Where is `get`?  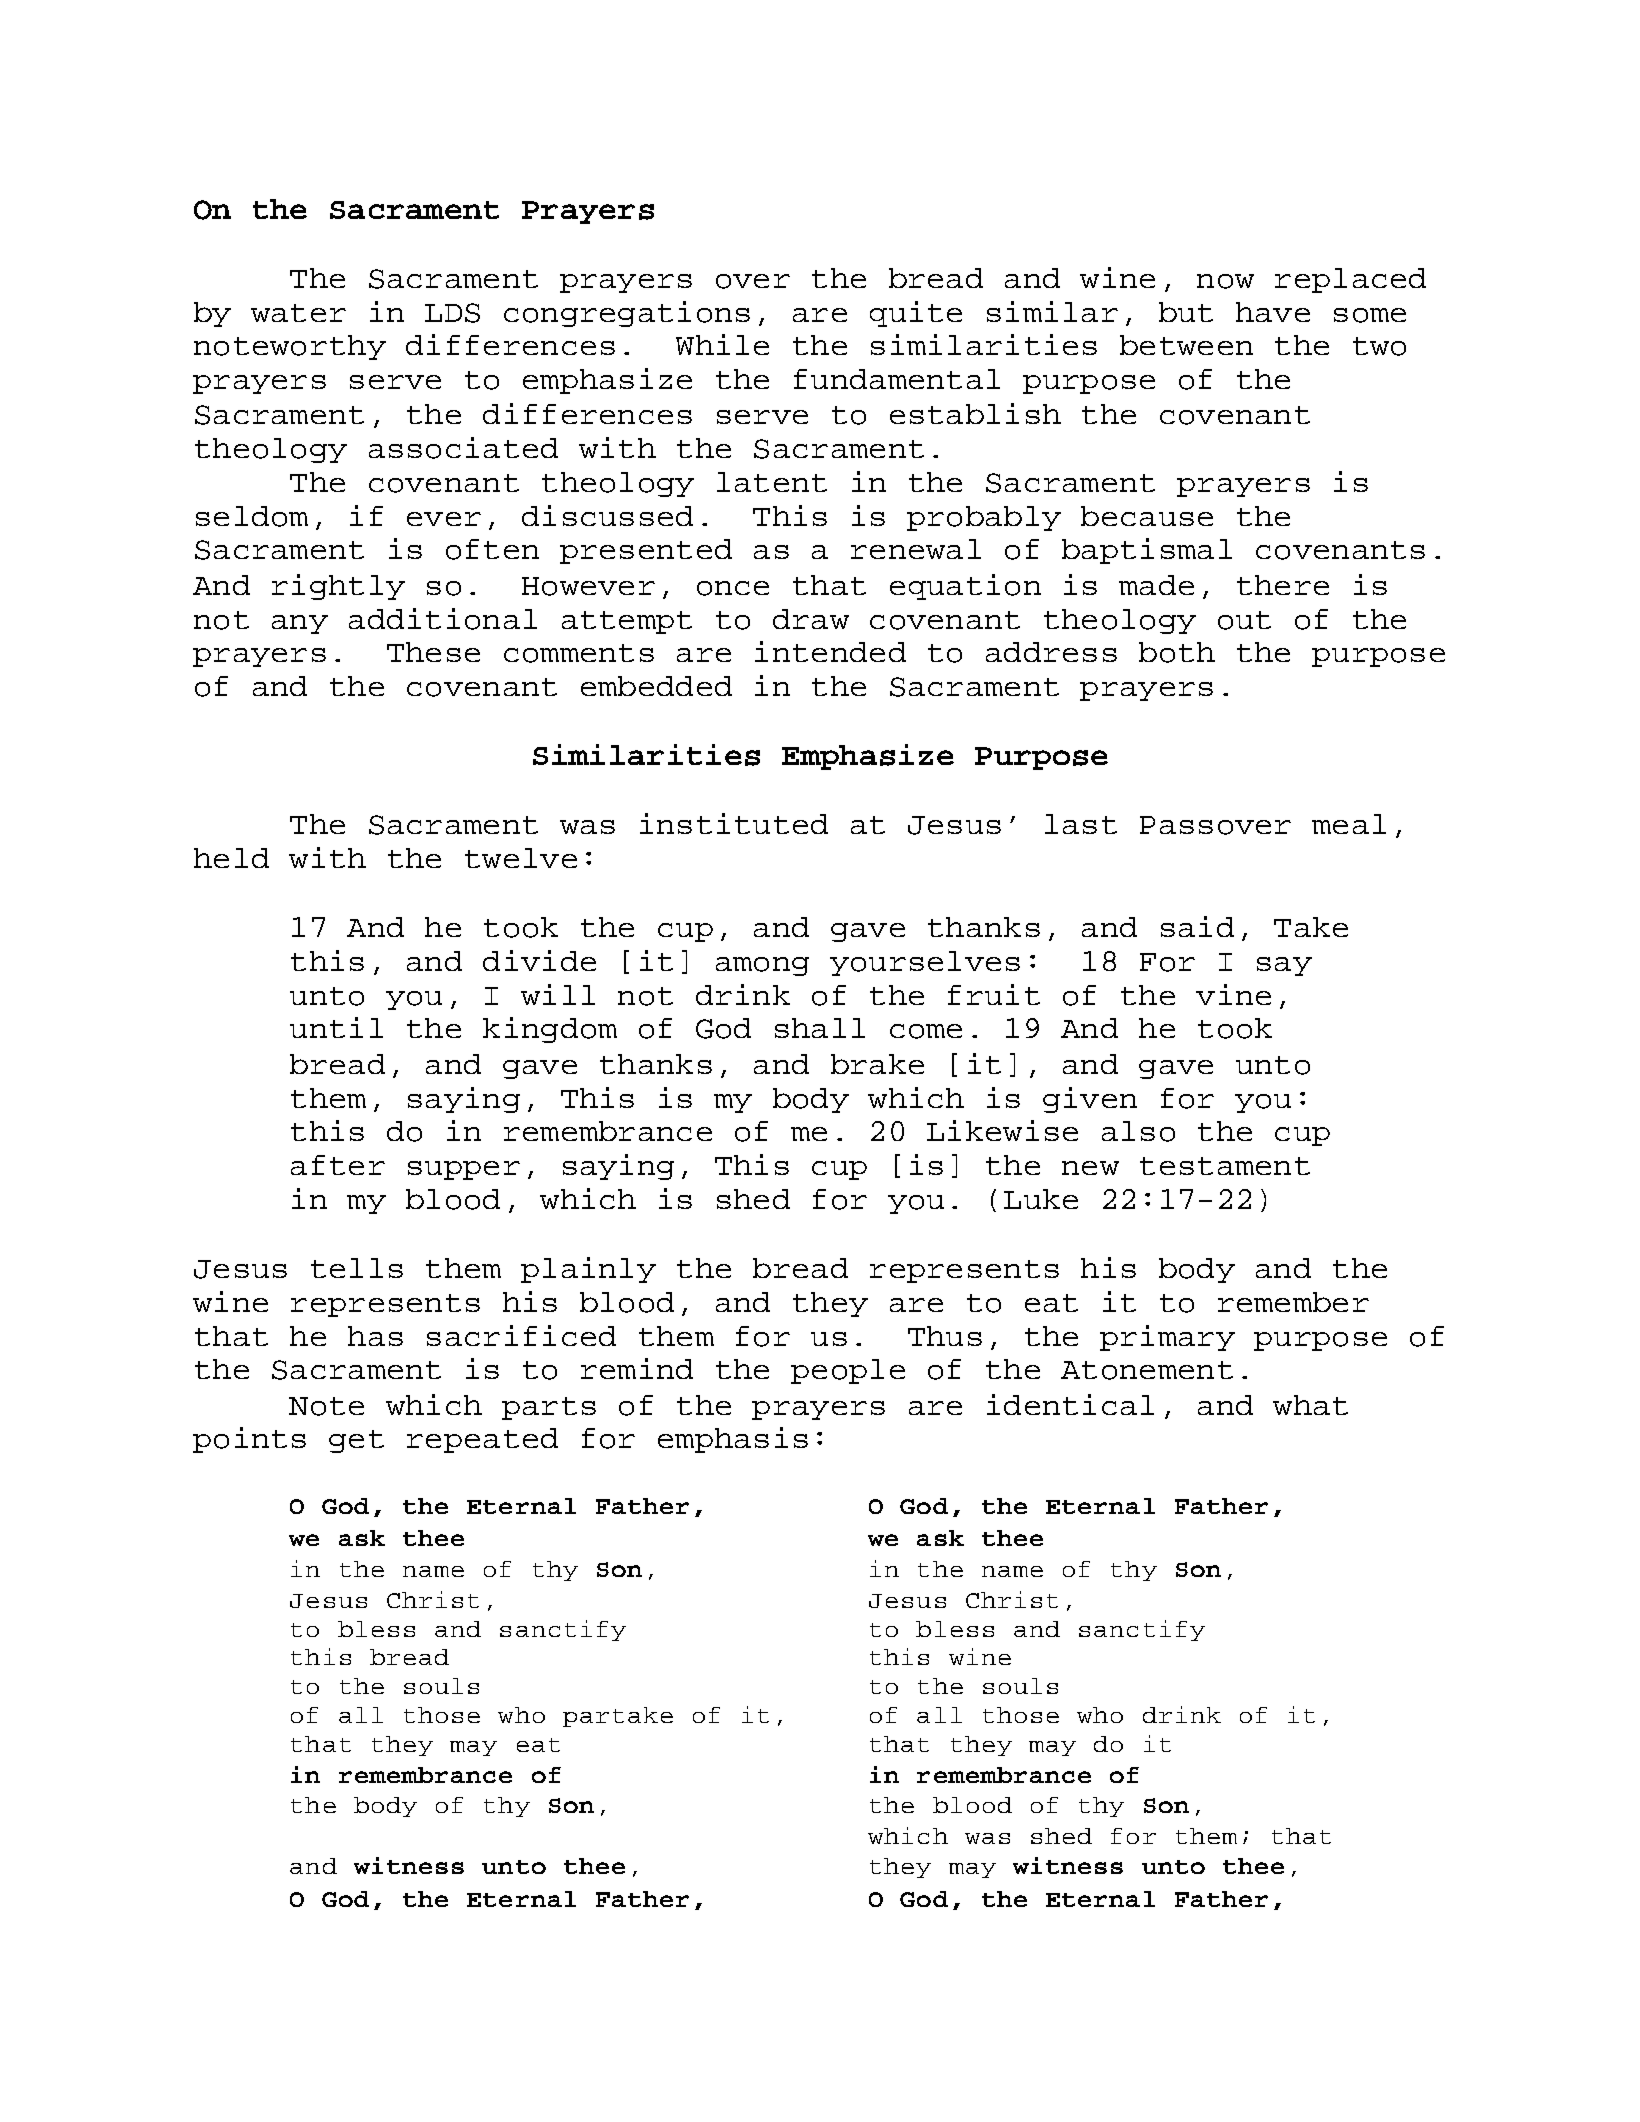 get is located at coordinates (356, 1441).
